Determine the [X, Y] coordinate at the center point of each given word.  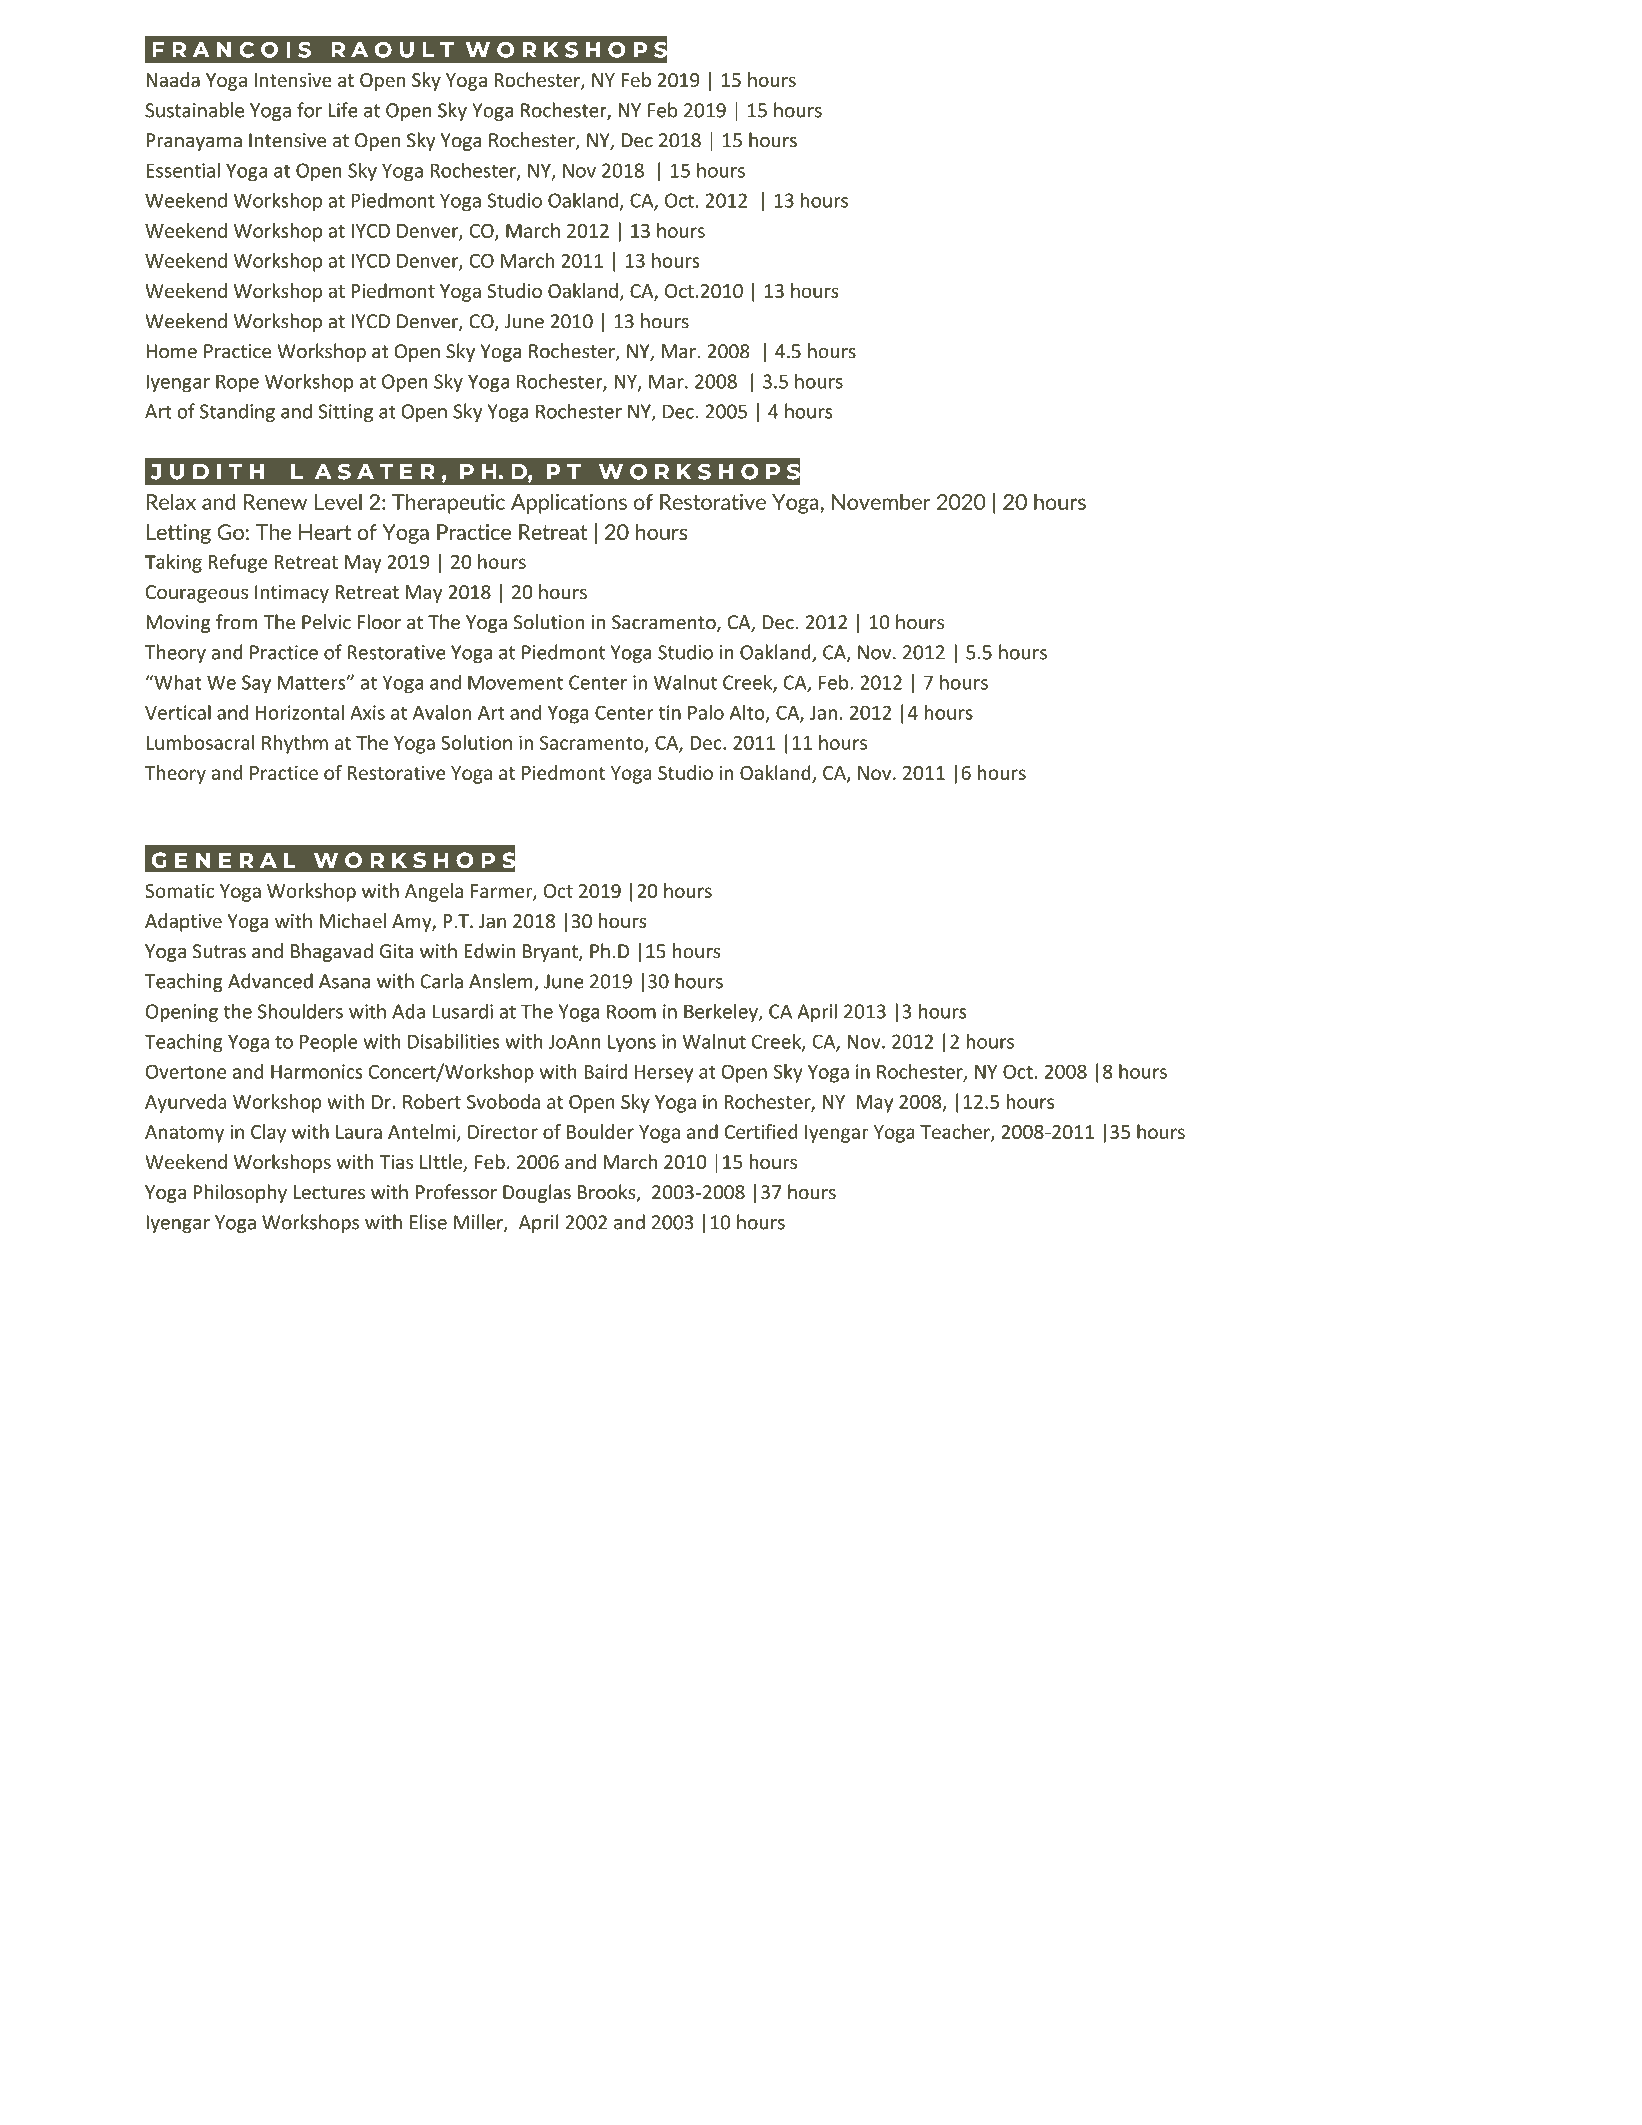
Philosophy [240, 1193]
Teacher [956, 1132]
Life [343, 110]
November [881, 502]
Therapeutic [448, 504]
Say [256, 684]
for [309, 110]
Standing [237, 412]
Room [631, 1011]
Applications [569, 503]
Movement [515, 682]
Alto [748, 713]
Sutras [219, 951]
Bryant [551, 953]
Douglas [537, 1193]
